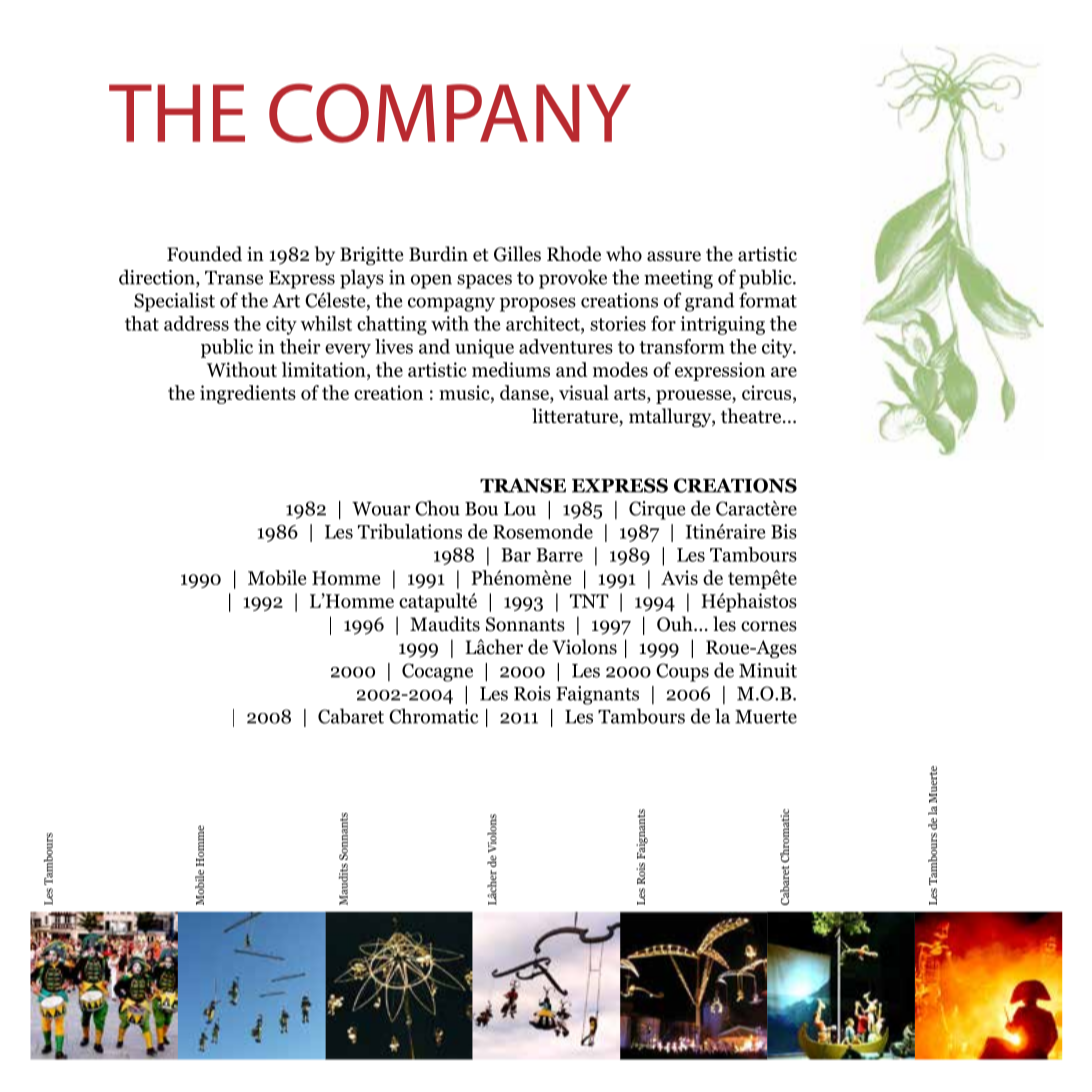 The width and height of the page is (1092, 1092). I want to click on theatre, so click(752, 416).
